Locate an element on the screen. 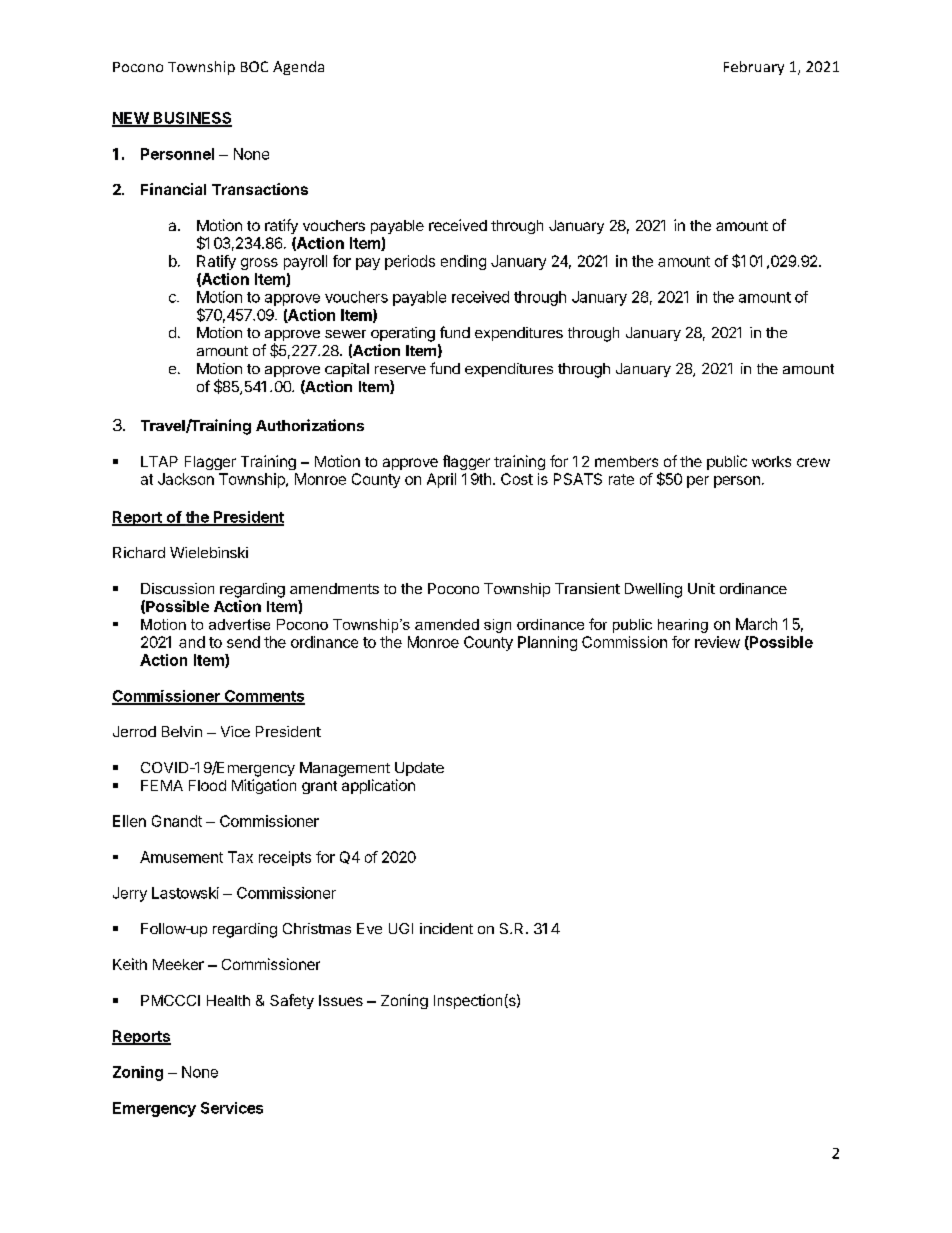 This screenshot has height=1233, width=952. review is located at coordinates (717, 642).
